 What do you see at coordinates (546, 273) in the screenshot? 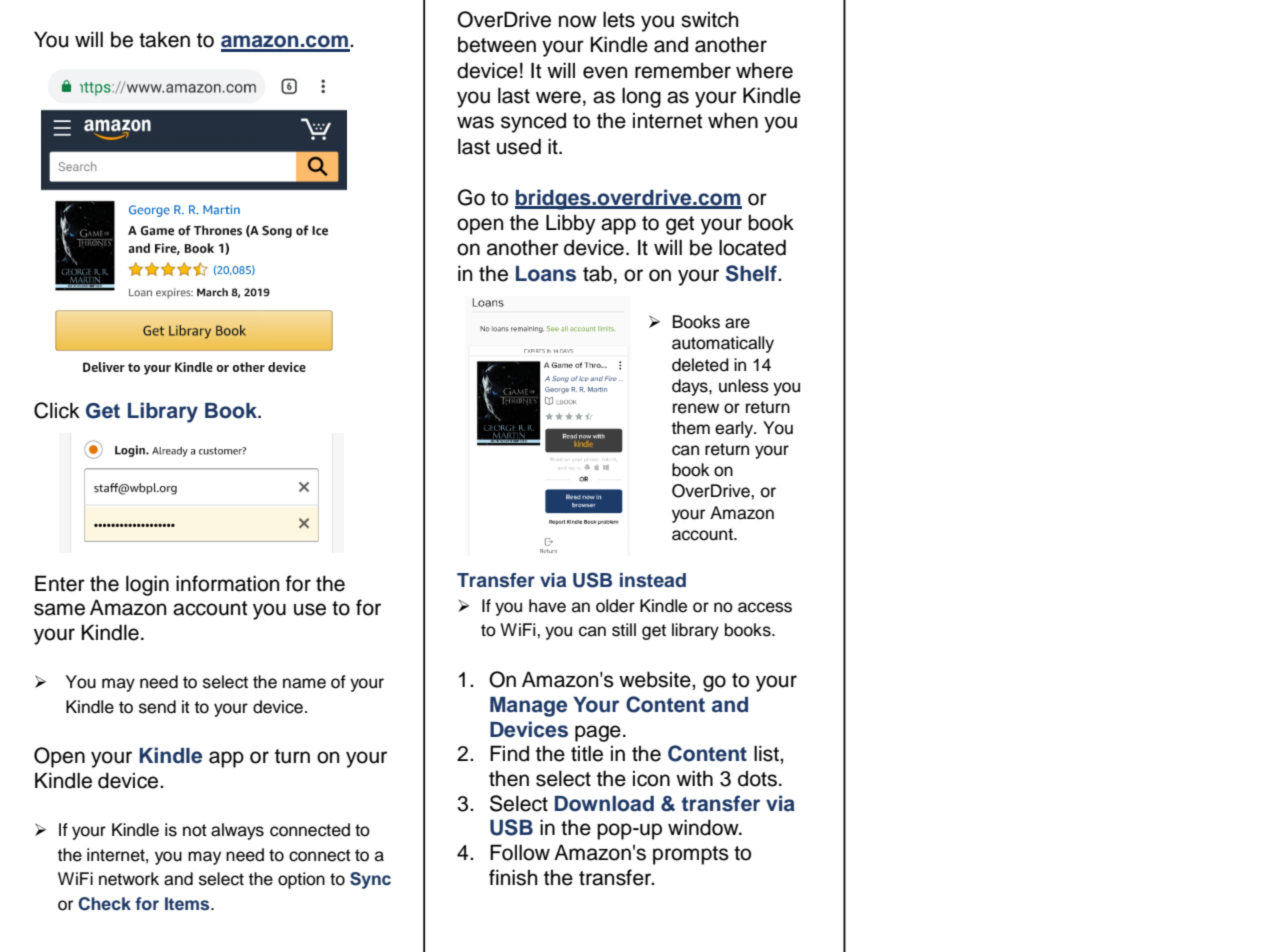
I see `Loans` at bounding box center [546, 273].
